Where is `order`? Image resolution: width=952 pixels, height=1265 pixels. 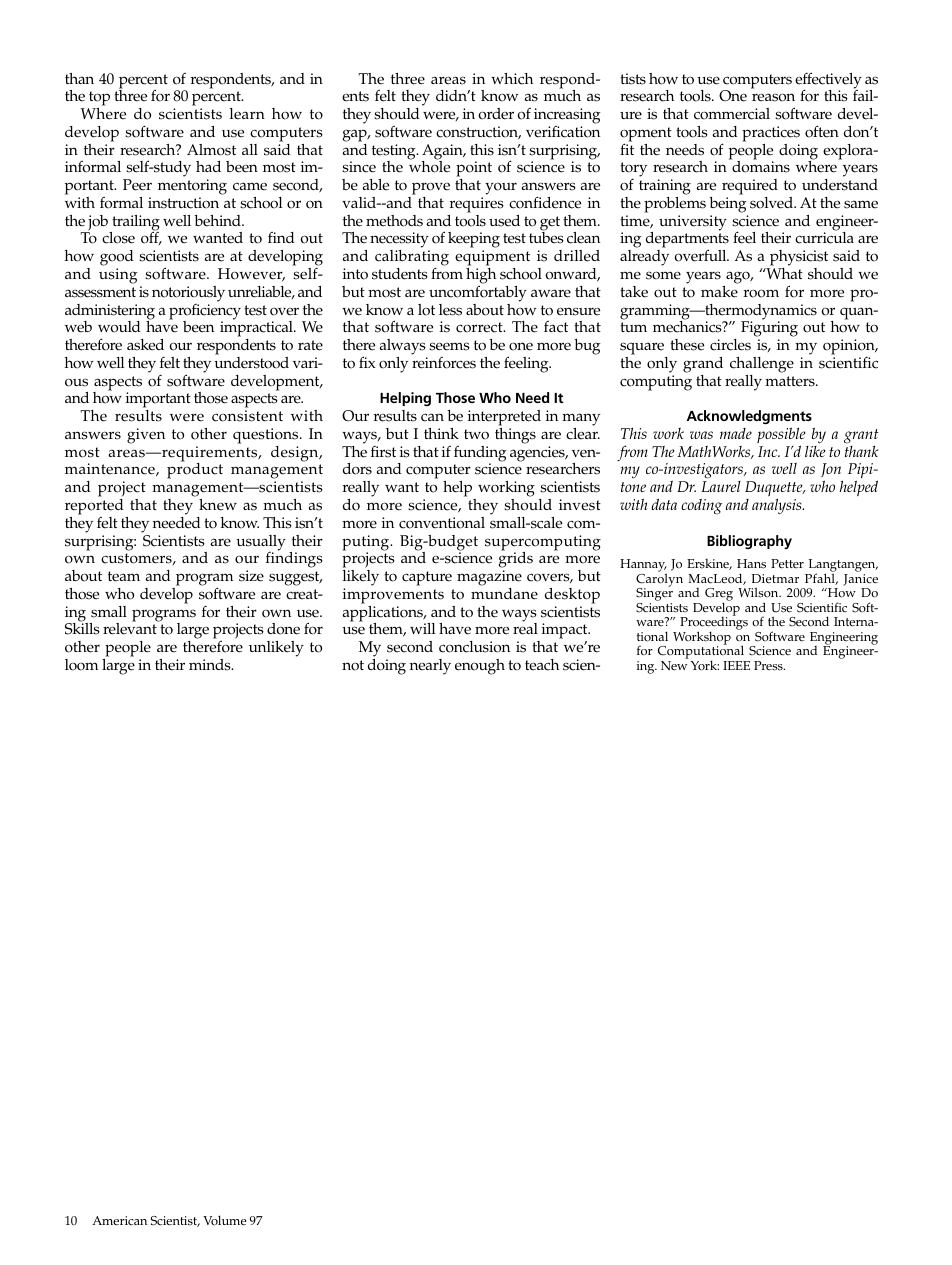 order is located at coordinates (496, 114).
